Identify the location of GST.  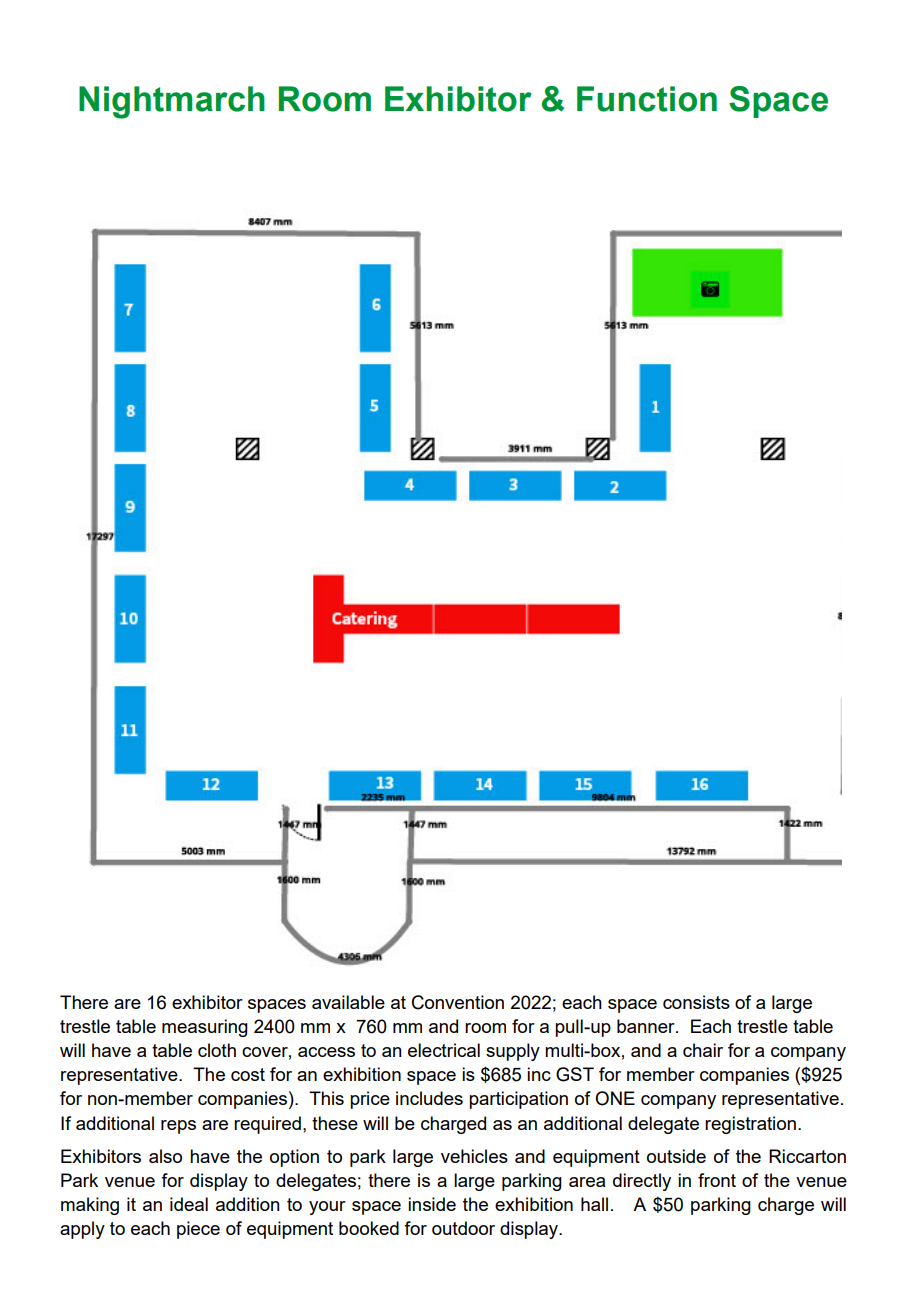
(575, 1074).
